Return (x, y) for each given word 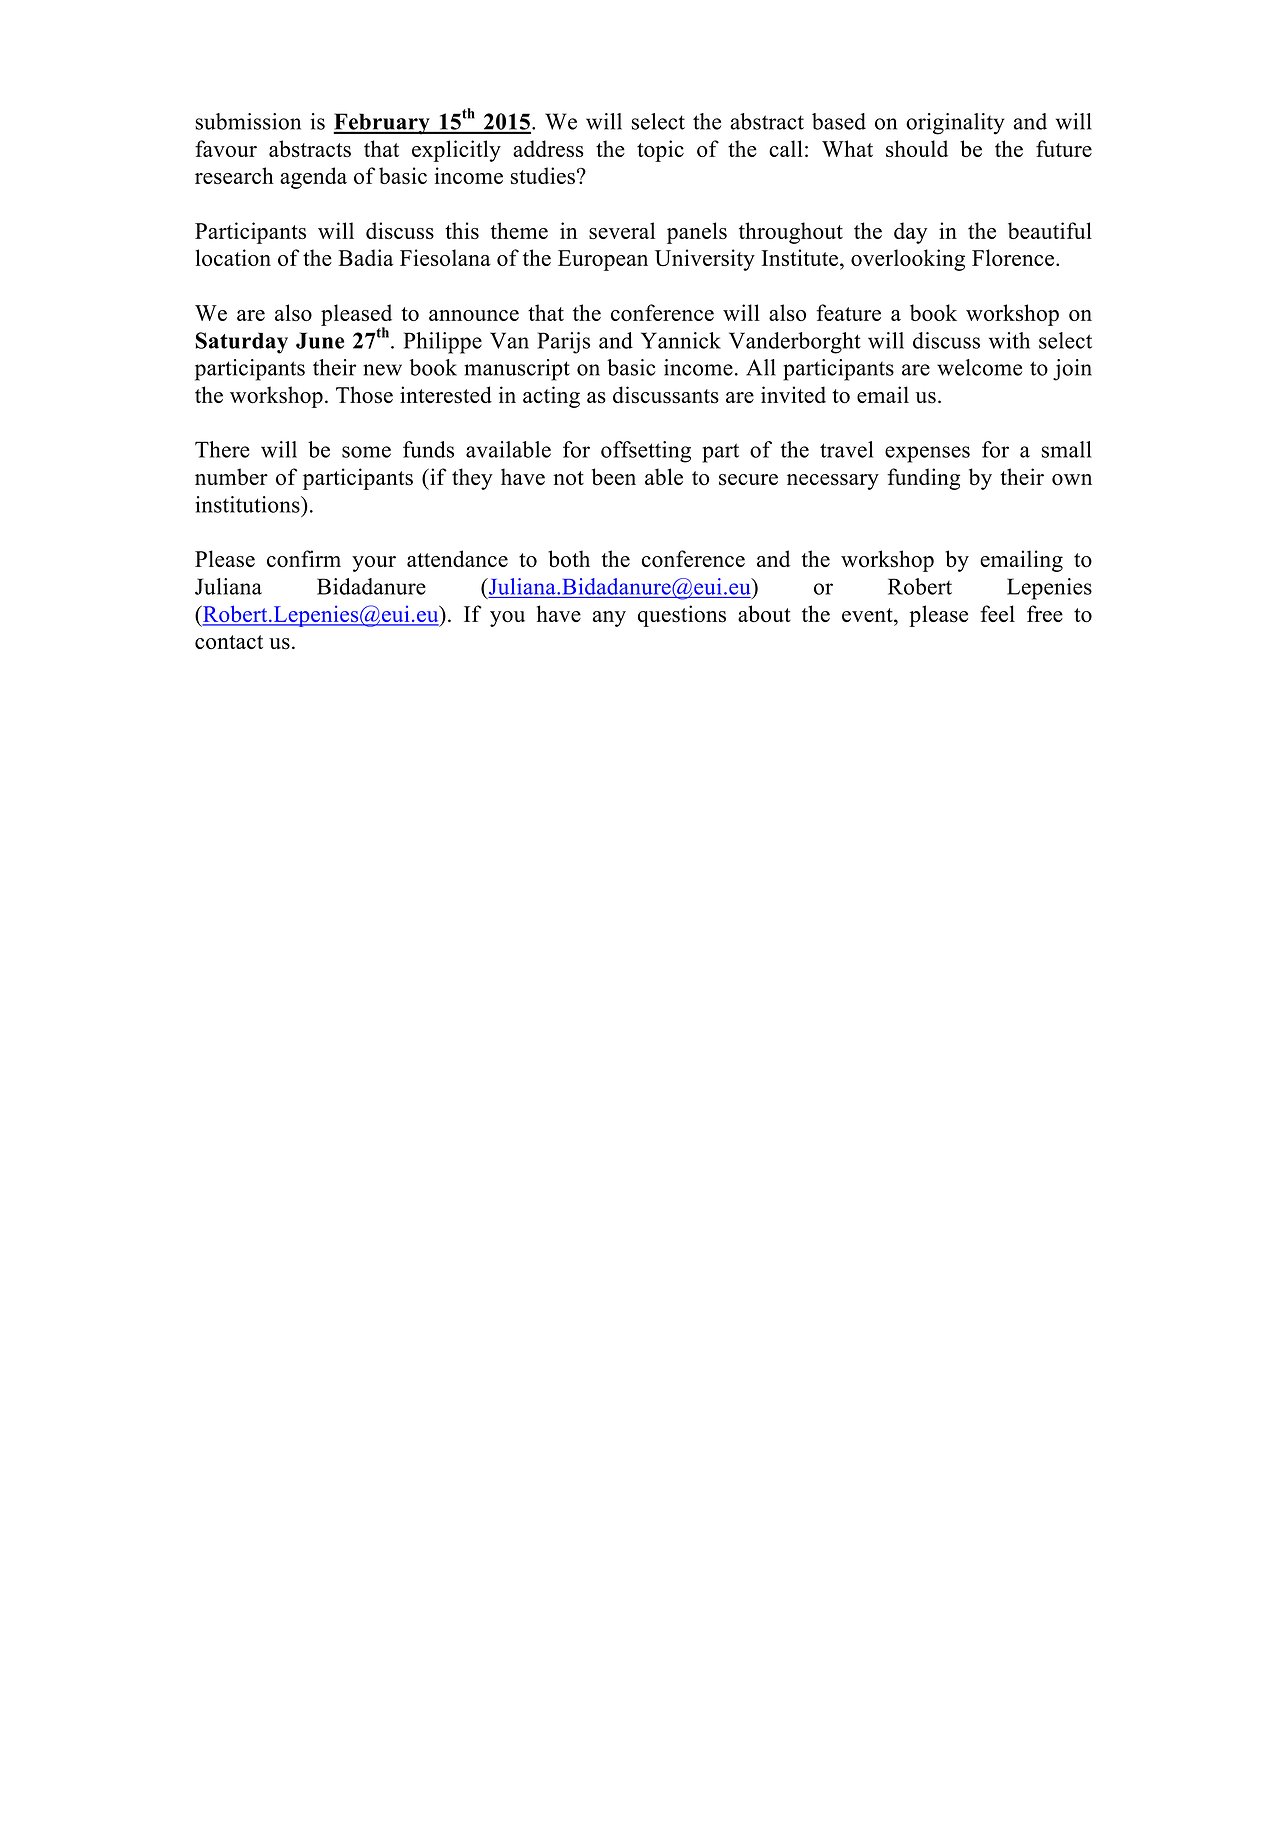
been (614, 477)
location (233, 257)
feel (997, 613)
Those (364, 395)
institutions (249, 504)
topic (660, 151)
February (382, 124)
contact (229, 642)
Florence (1014, 257)
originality (955, 124)
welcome (979, 367)
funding (923, 479)
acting (551, 397)
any (609, 619)
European (603, 260)
